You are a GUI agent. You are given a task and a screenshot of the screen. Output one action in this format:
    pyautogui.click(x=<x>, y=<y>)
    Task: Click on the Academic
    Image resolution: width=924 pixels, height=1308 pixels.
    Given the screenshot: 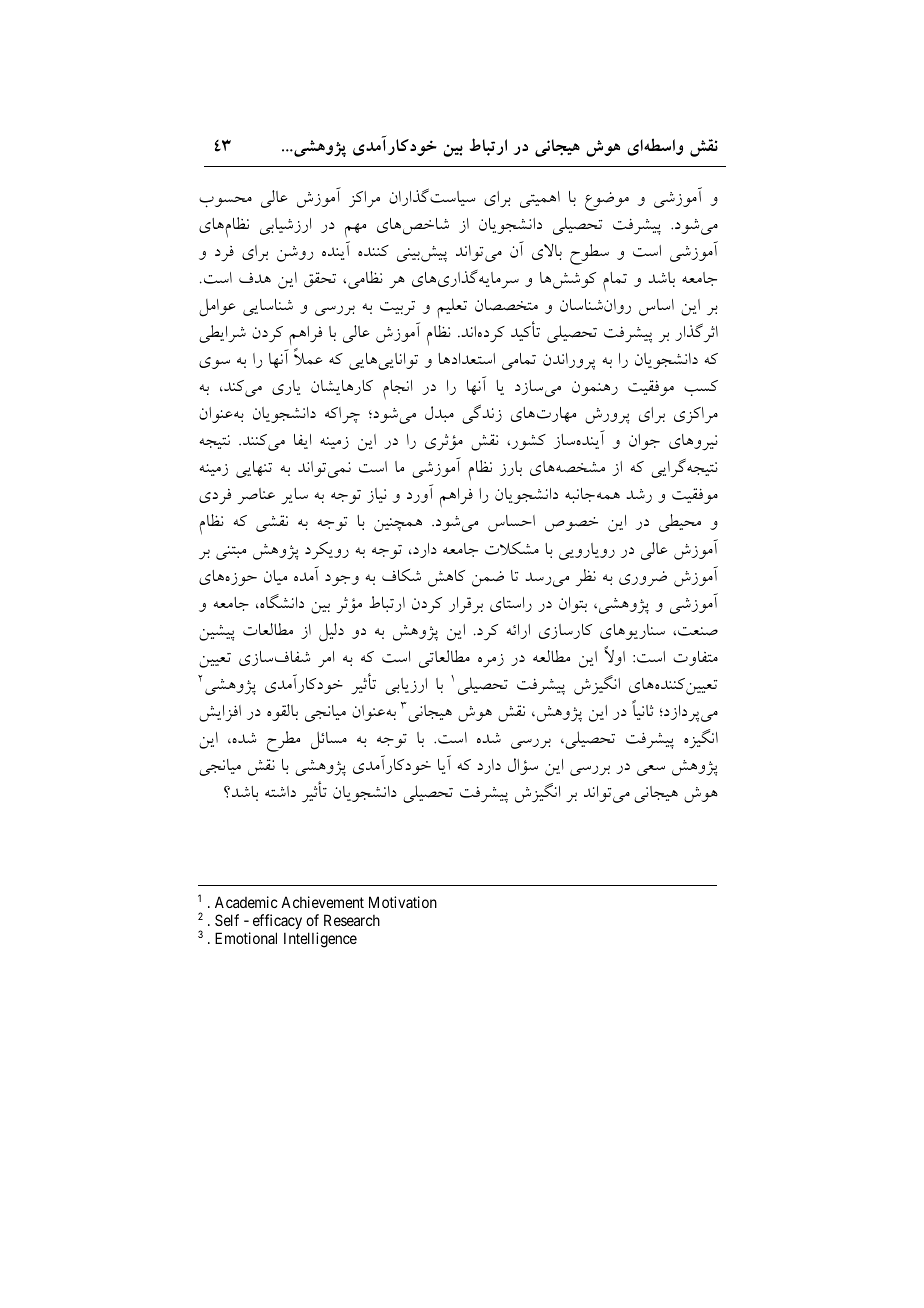 What is the action you would take?
    pyautogui.click(x=246, y=902)
